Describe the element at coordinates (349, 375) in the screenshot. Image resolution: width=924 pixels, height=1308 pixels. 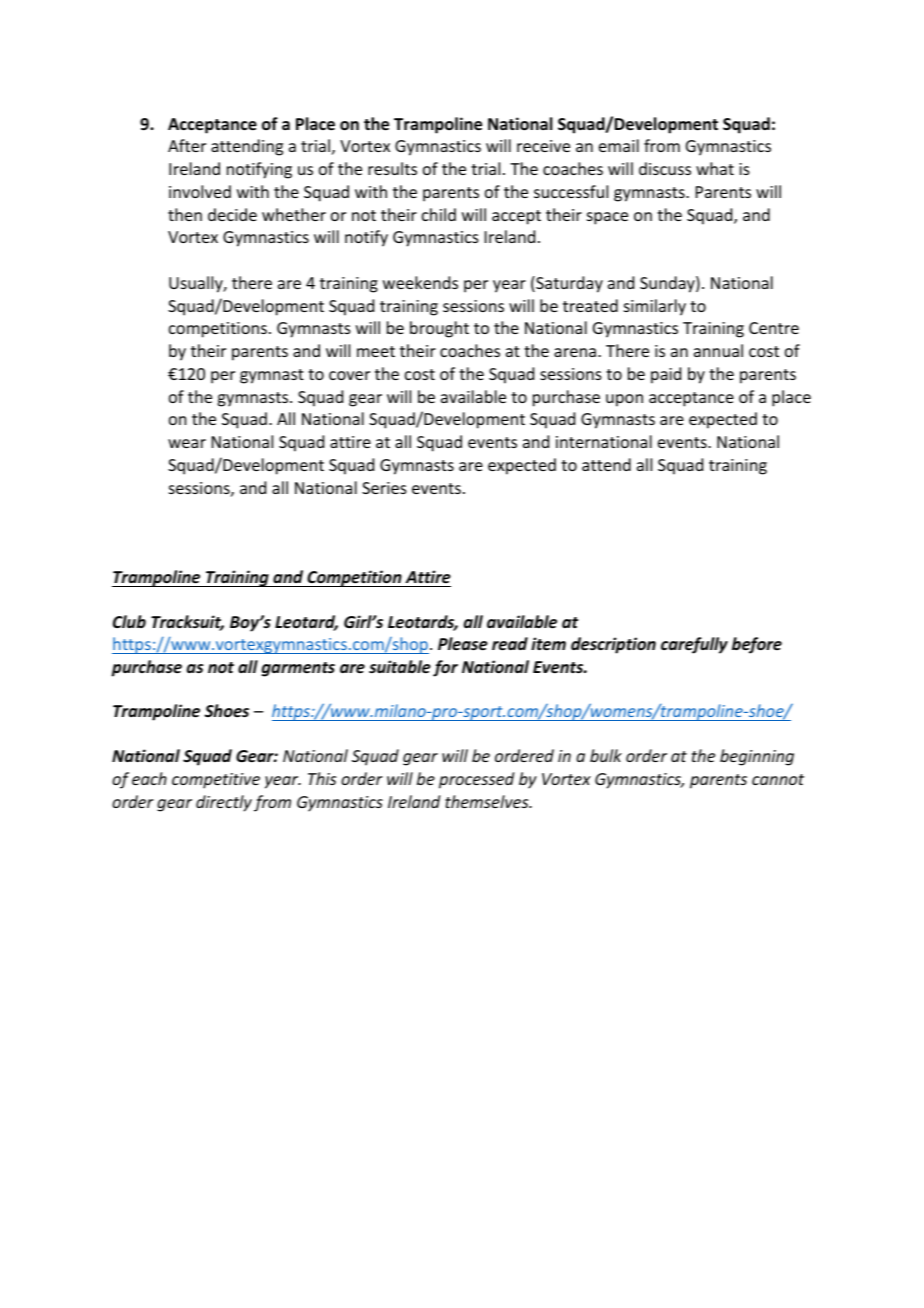
I see `cover` at that location.
